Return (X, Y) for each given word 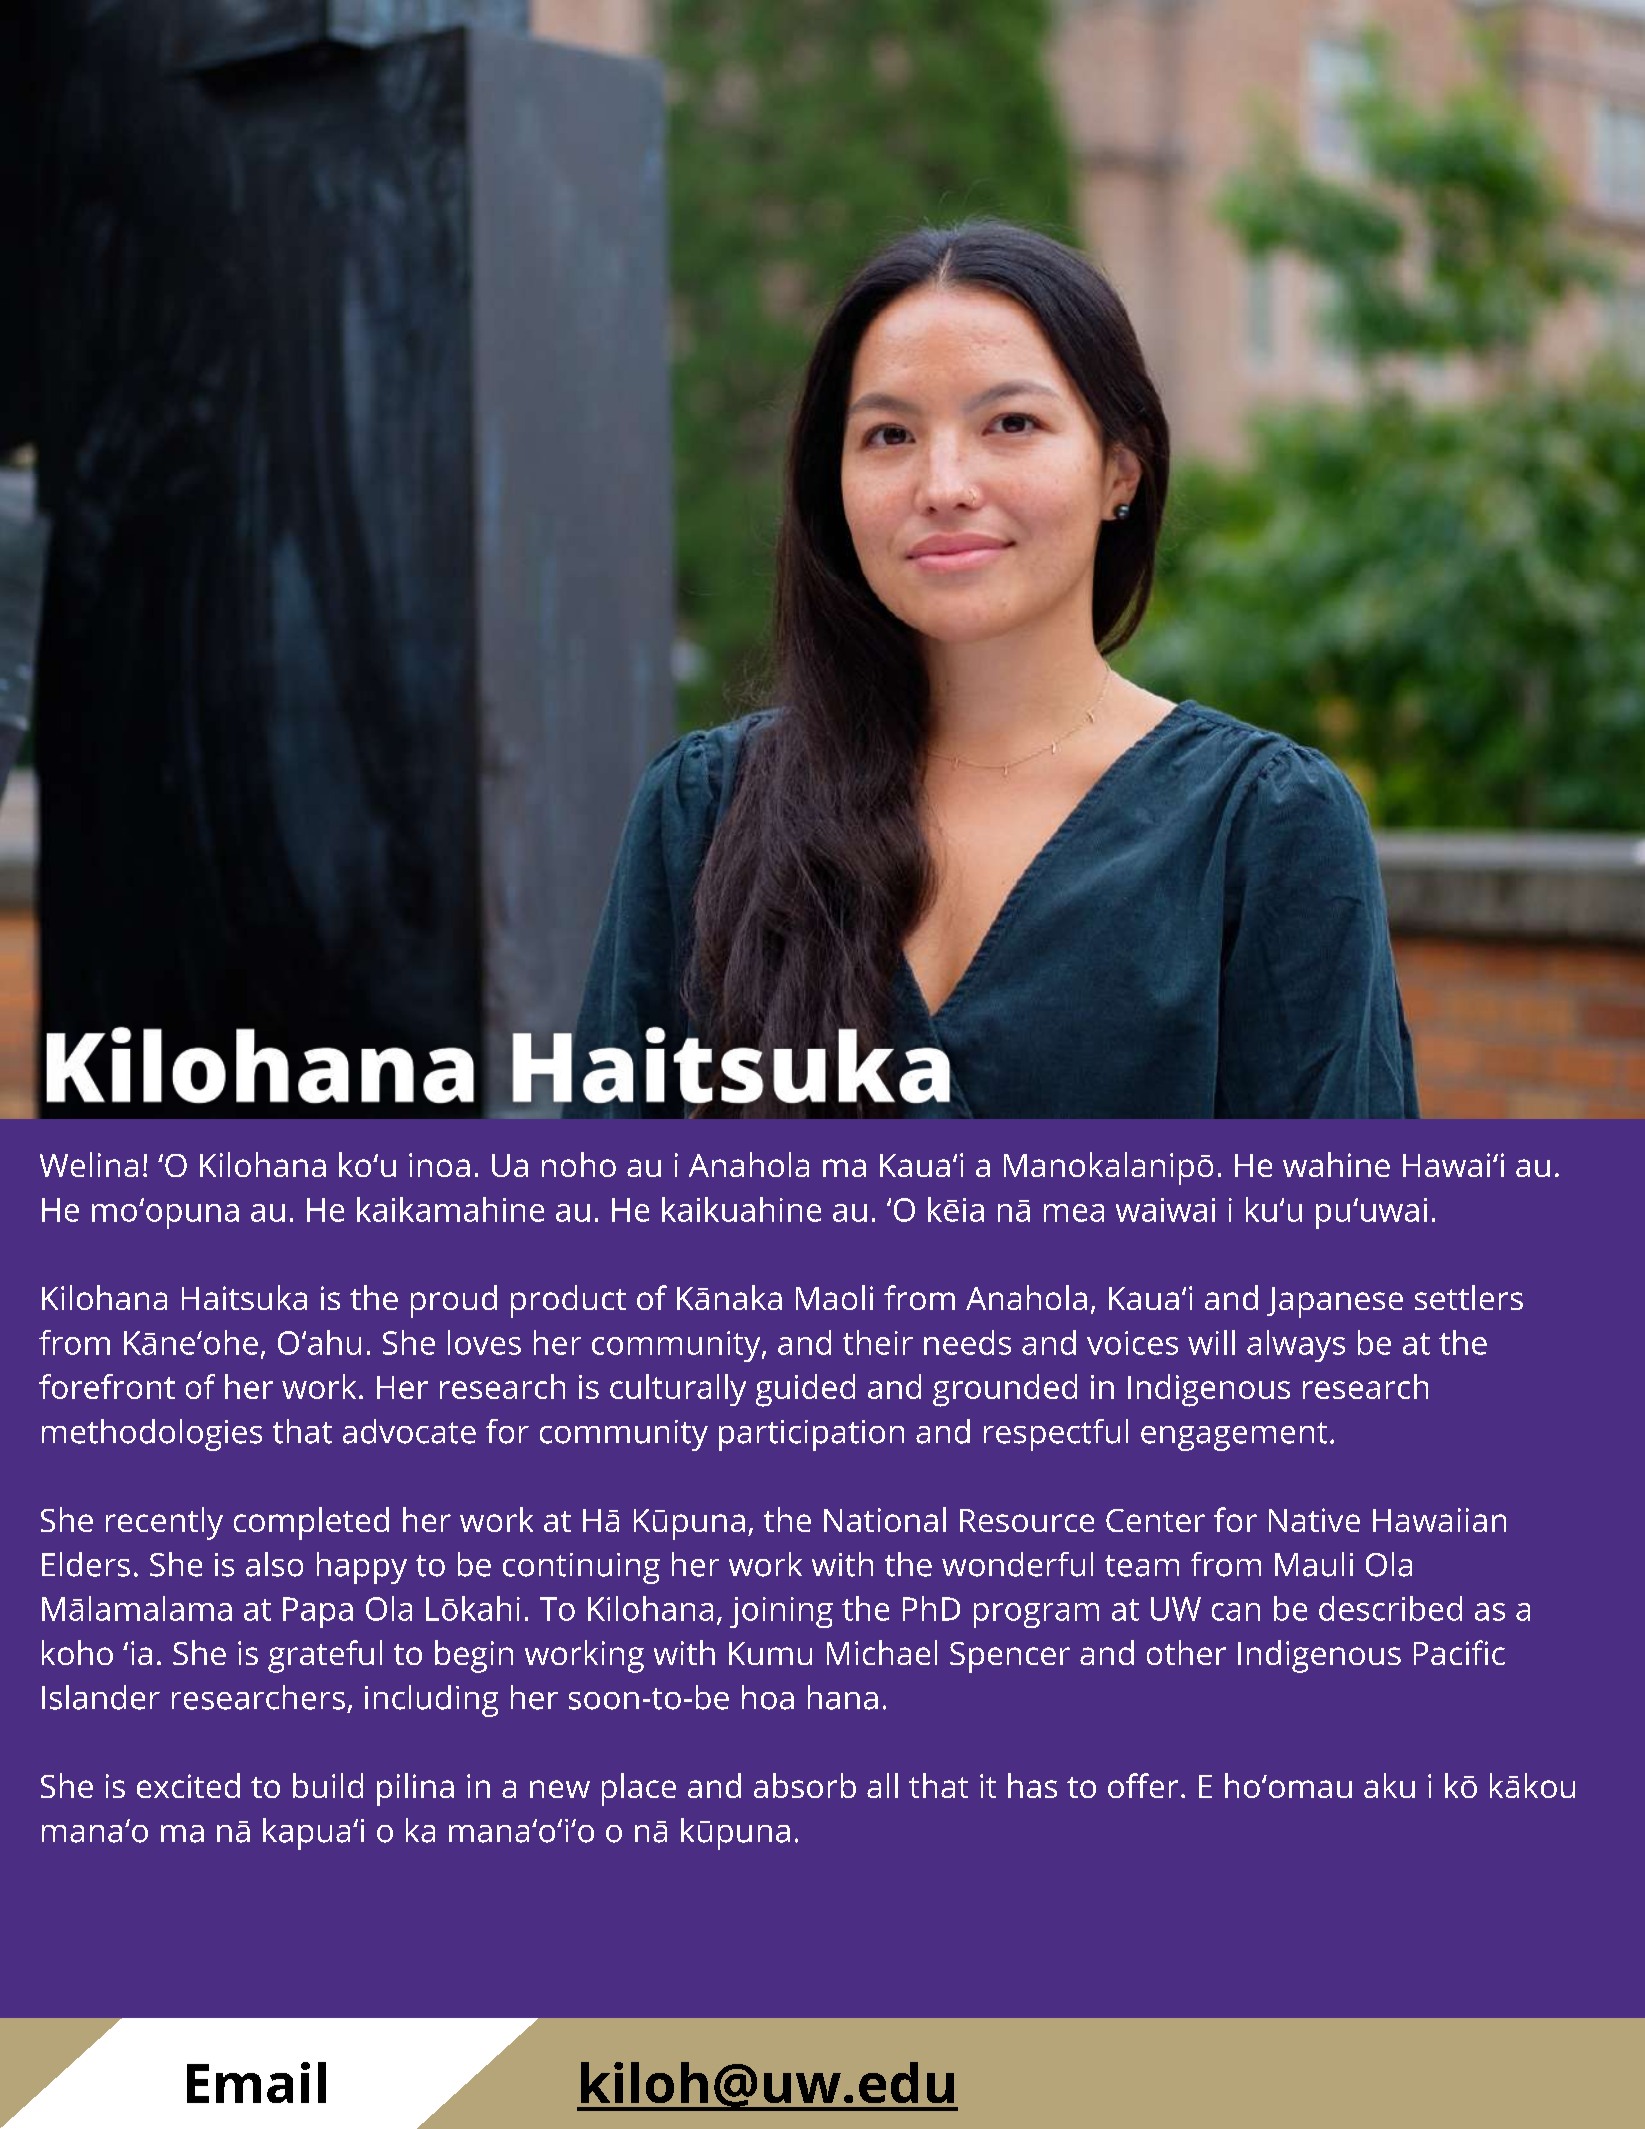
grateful (325, 1656)
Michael (882, 1652)
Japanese (1335, 1302)
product (568, 1301)
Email (256, 2082)
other (1186, 1652)
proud (454, 1301)
